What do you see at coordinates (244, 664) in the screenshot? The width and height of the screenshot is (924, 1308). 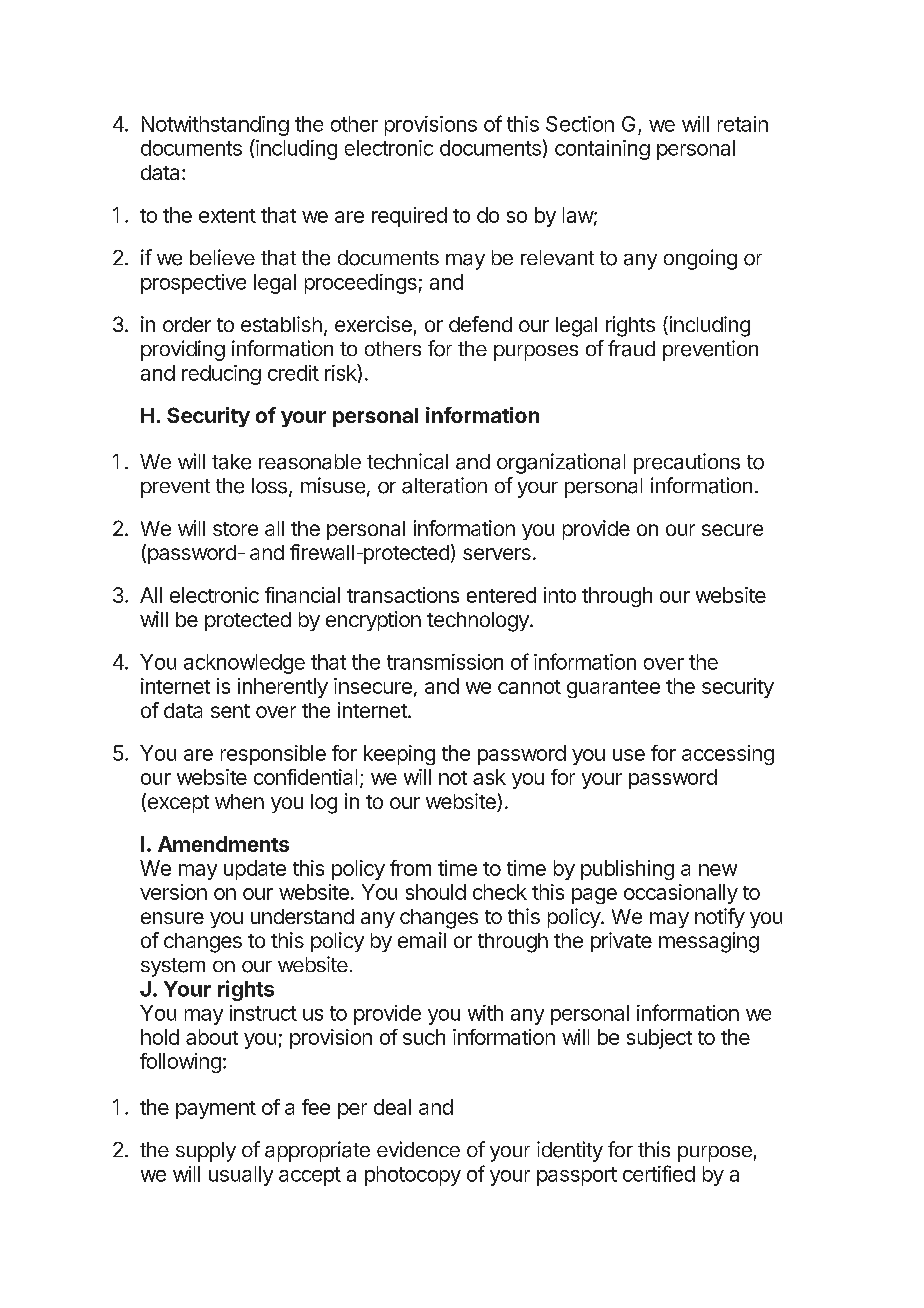 I see `acknowledge` at bounding box center [244, 664].
